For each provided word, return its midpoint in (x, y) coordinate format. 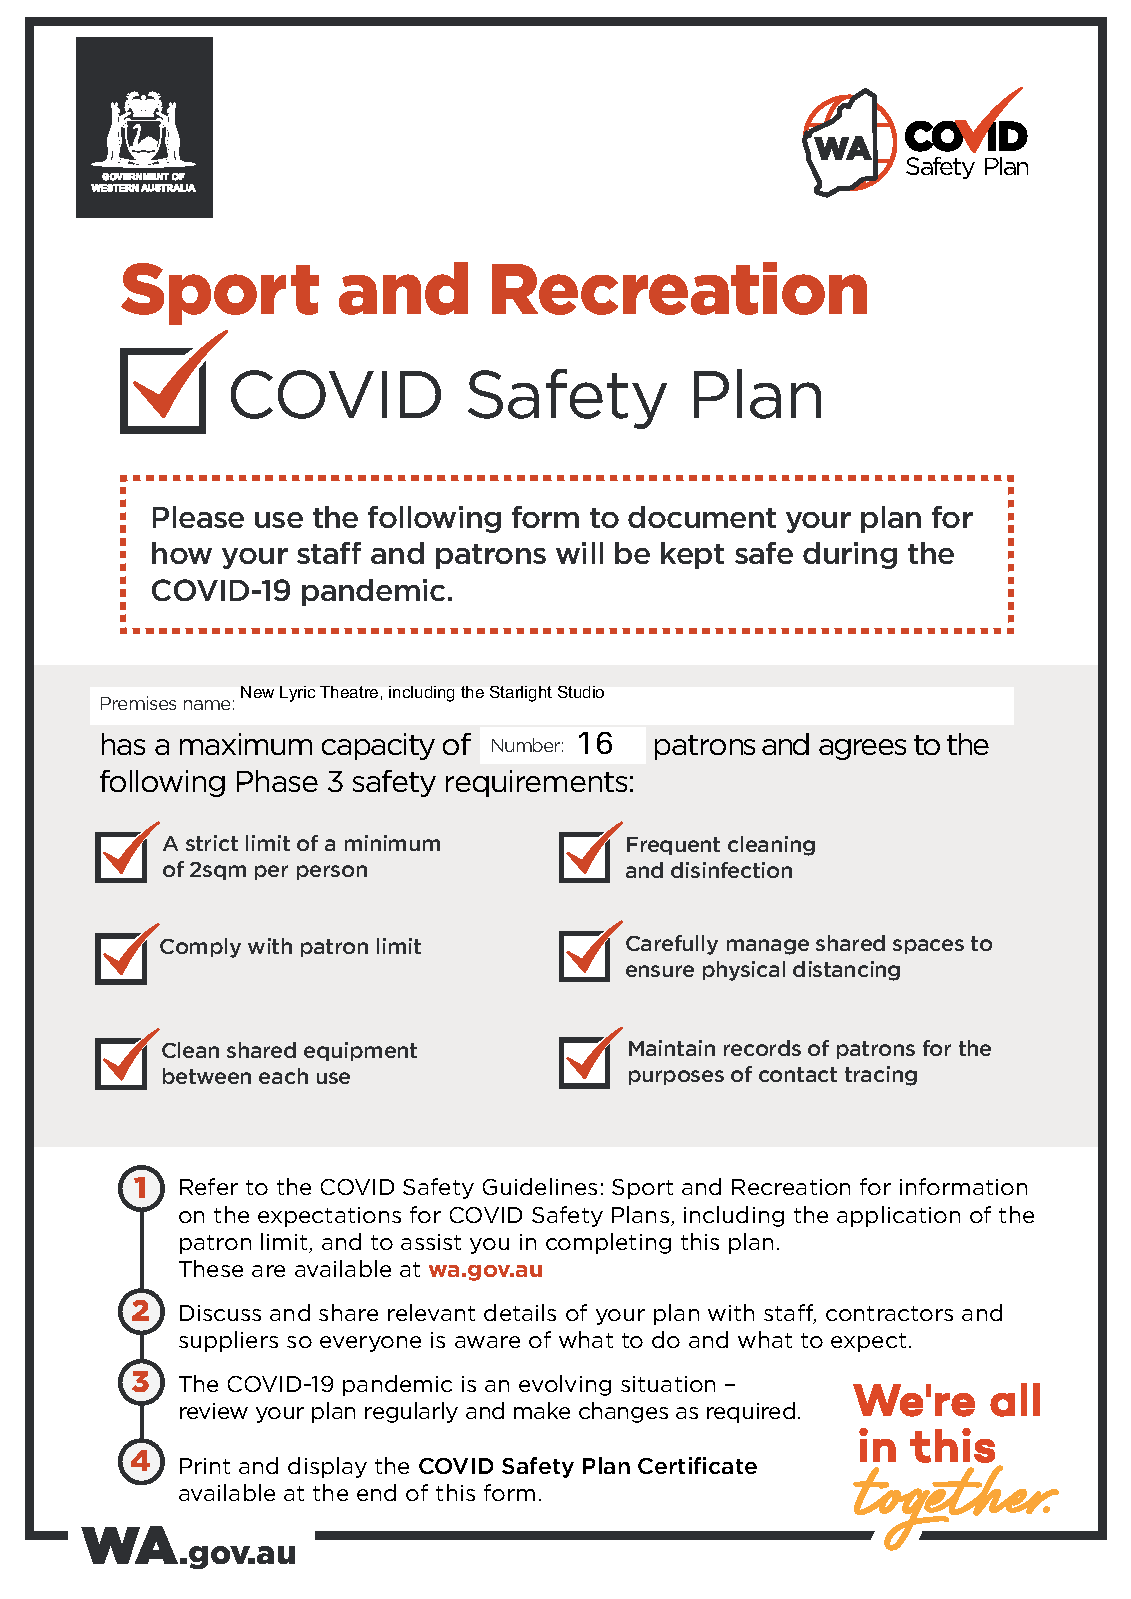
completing (608, 1243)
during (850, 555)
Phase (277, 781)
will (579, 553)
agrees (862, 749)
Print (205, 1466)
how (182, 553)
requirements (536, 783)
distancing (846, 971)
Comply (200, 948)
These (211, 1268)
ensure (660, 971)
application (898, 1216)
